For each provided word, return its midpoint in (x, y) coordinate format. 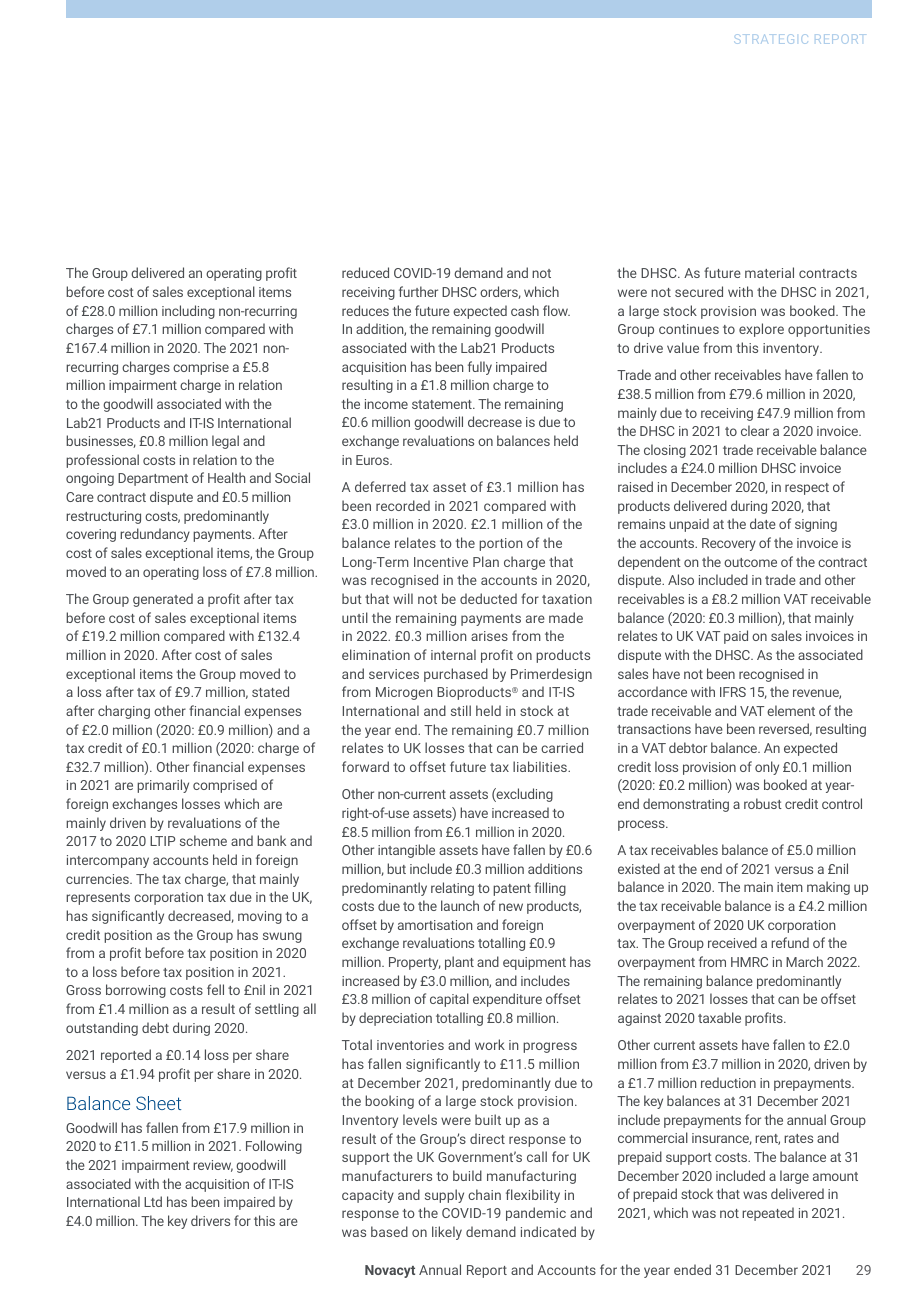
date (763, 523)
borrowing (136, 991)
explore (761, 330)
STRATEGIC (771, 39)
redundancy (155, 535)
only (767, 768)
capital (449, 1000)
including (188, 312)
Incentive (441, 562)
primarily (163, 786)
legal (225, 442)
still (461, 710)
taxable (719, 1017)
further (418, 291)
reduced (365, 272)
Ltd (153, 1201)
